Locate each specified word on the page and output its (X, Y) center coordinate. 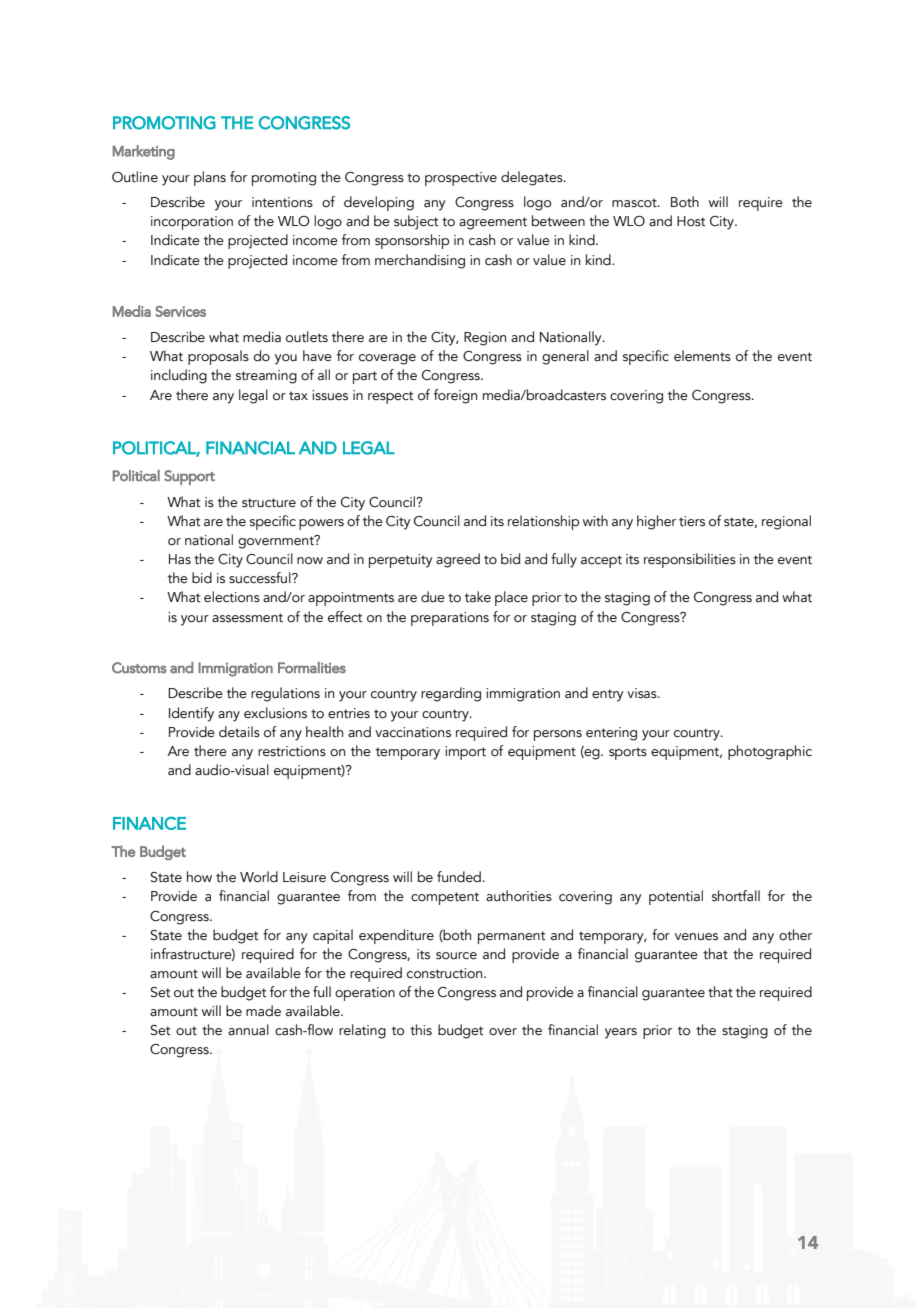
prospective (461, 179)
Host (691, 221)
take (478, 597)
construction (446, 973)
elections (232, 597)
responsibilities (690, 560)
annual (248, 1030)
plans (210, 178)
